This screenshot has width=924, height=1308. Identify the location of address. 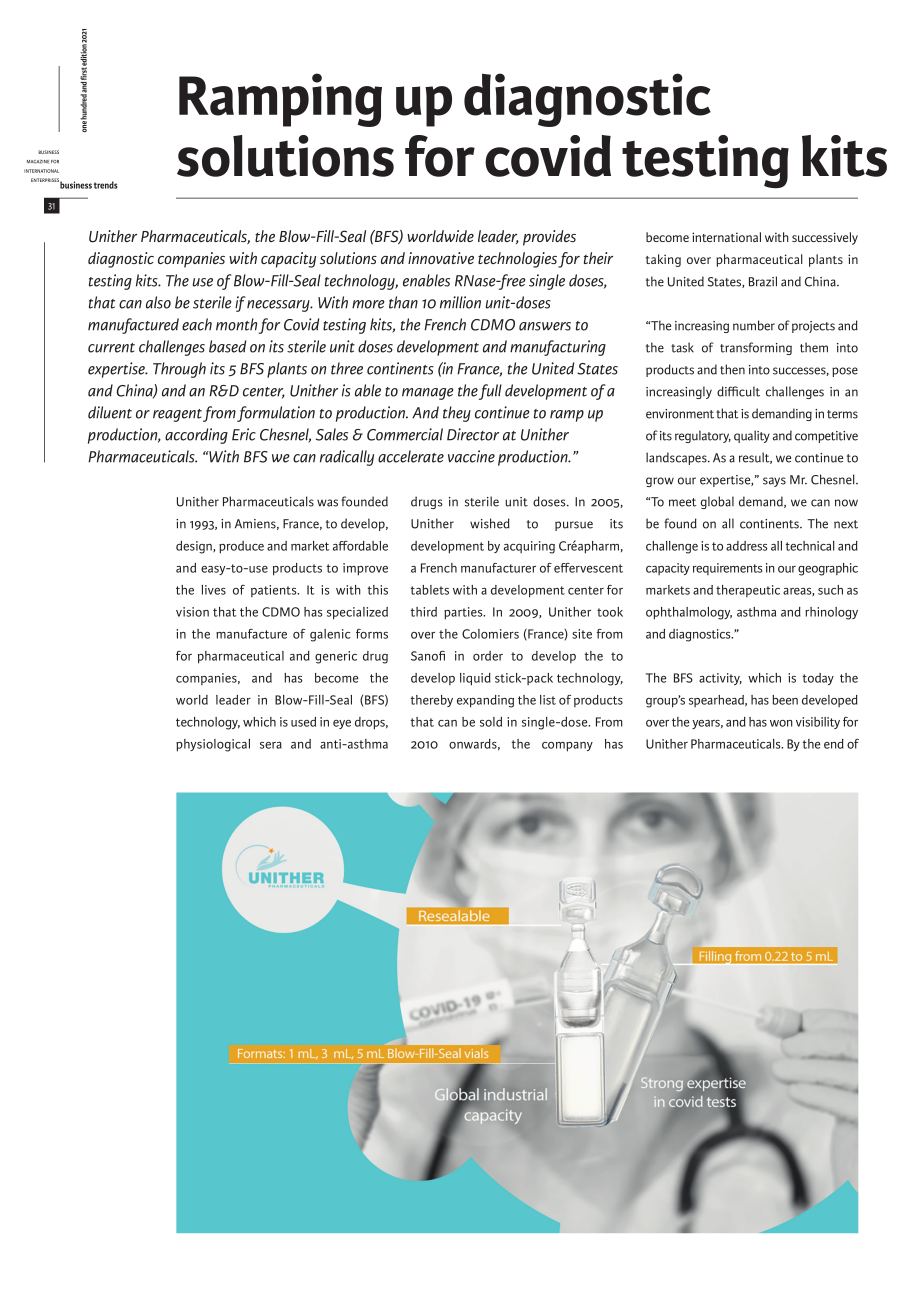
(747, 546).
